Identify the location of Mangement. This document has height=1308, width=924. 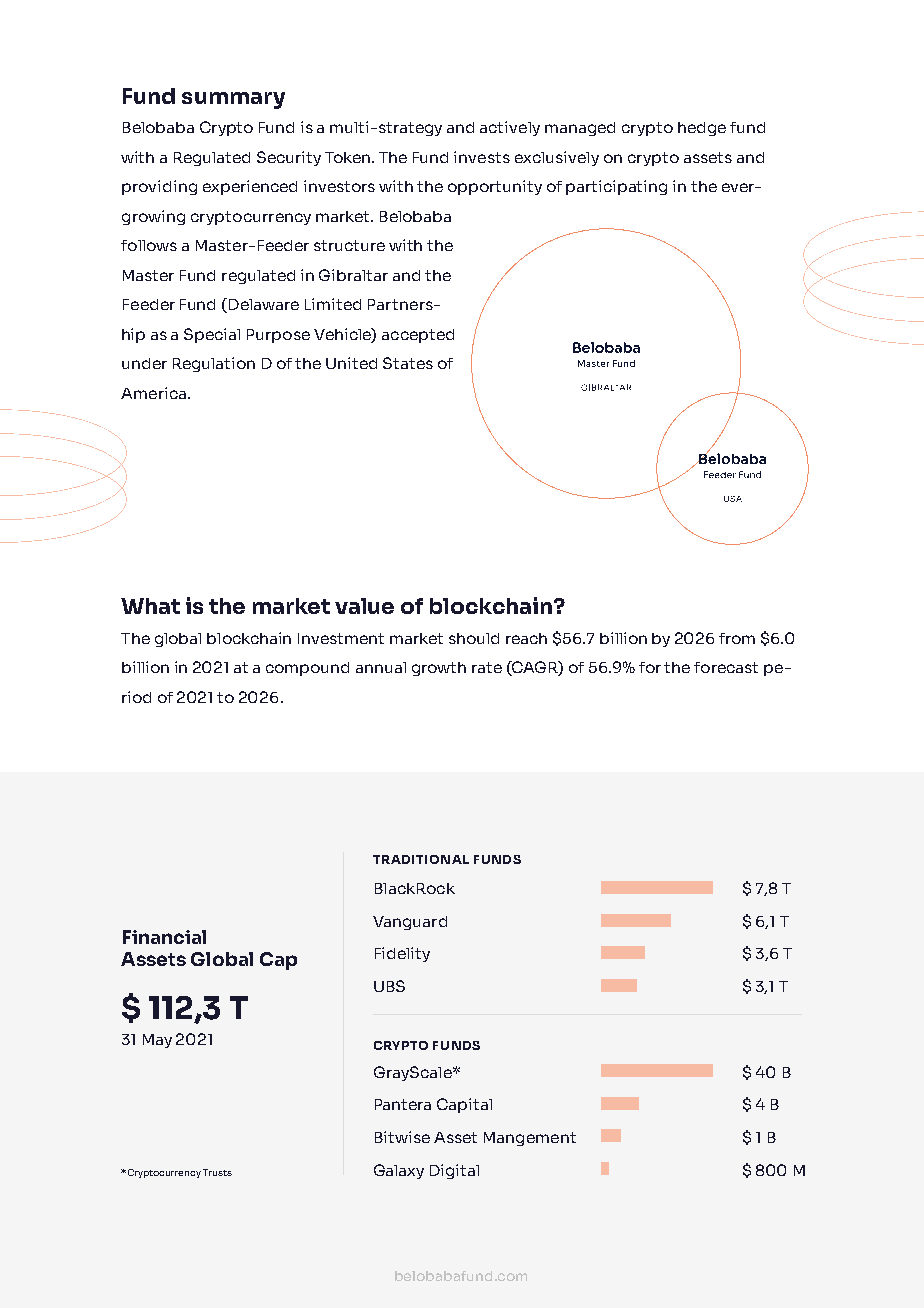
(530, 1139).
